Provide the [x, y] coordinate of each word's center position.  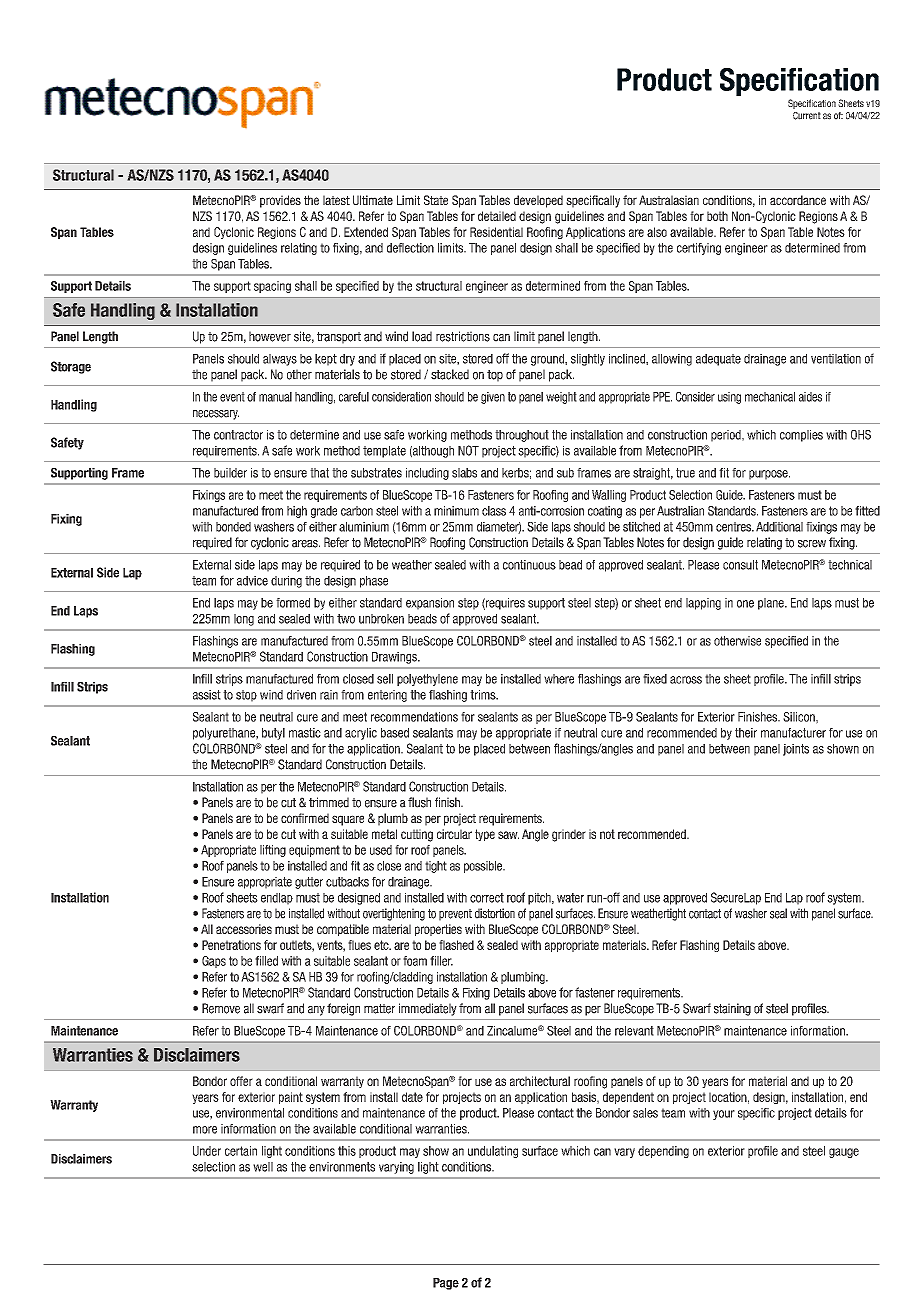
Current [807, 116]
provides [280, 201]
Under [207, 1151]
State [436, 200]
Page [446, 1284]
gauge [844, 1153]
